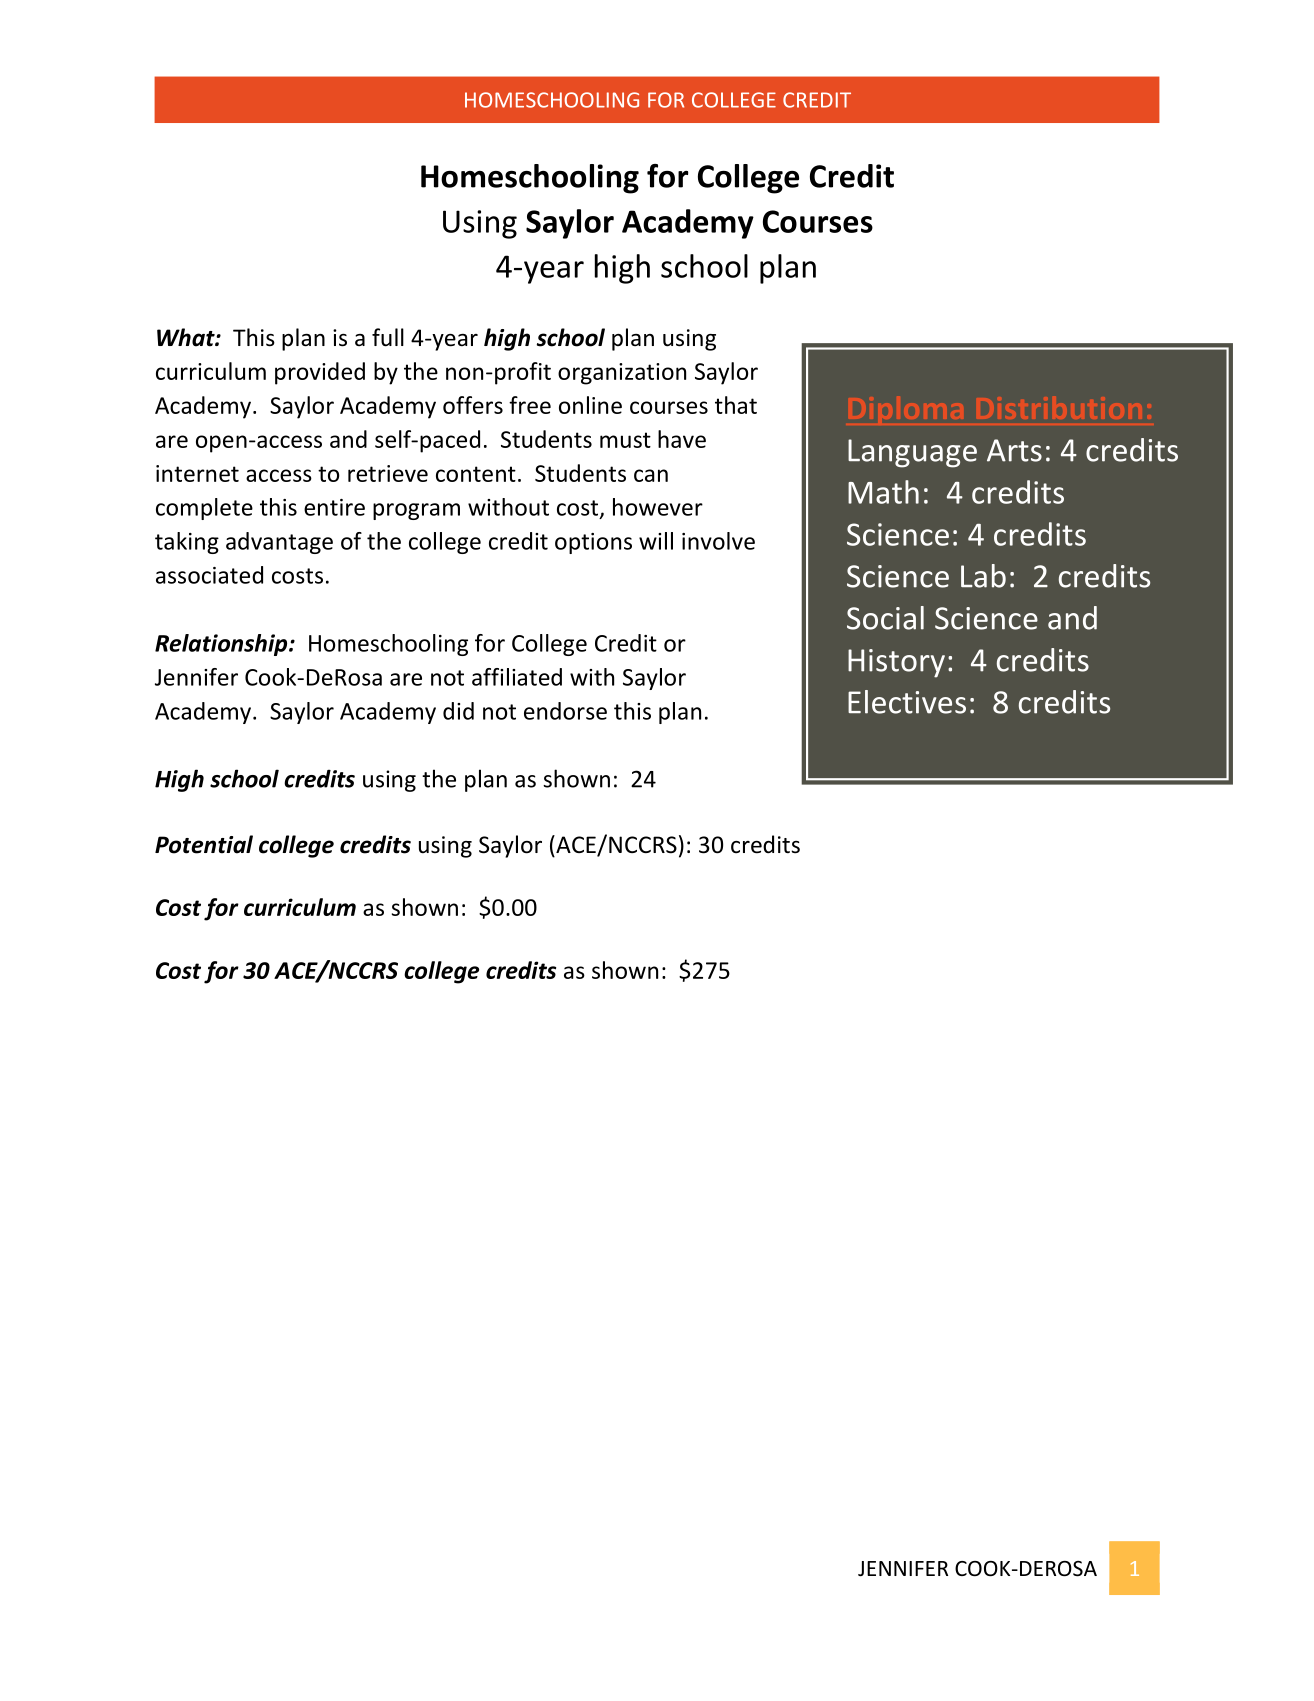  I want to click on provided, so click(320, 373).
